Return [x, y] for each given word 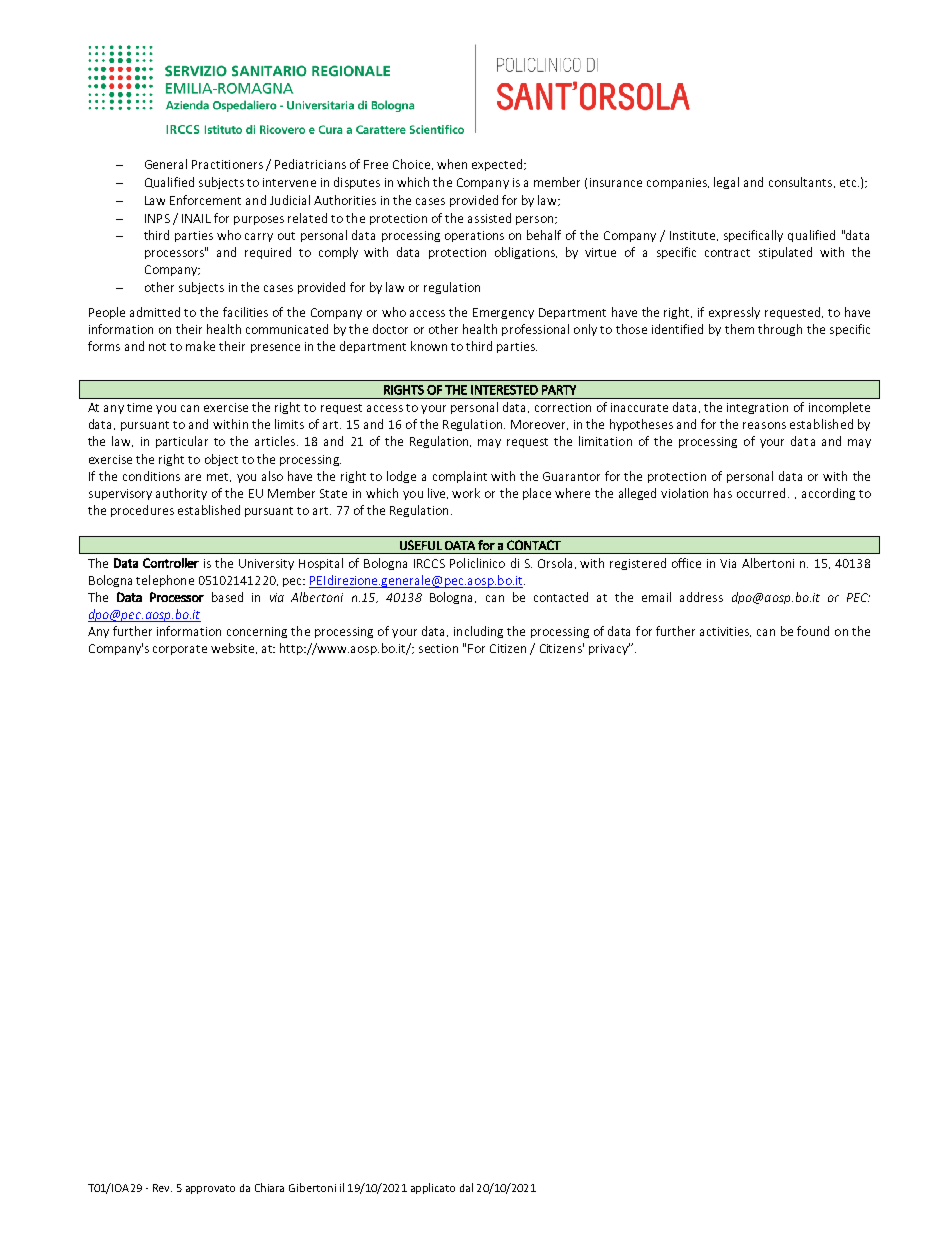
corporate [180, 650]
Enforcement [205, 200]
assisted [489, 218]
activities [725, 632]
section [438, 648]
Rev [162, 1188]
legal [726, 183]
